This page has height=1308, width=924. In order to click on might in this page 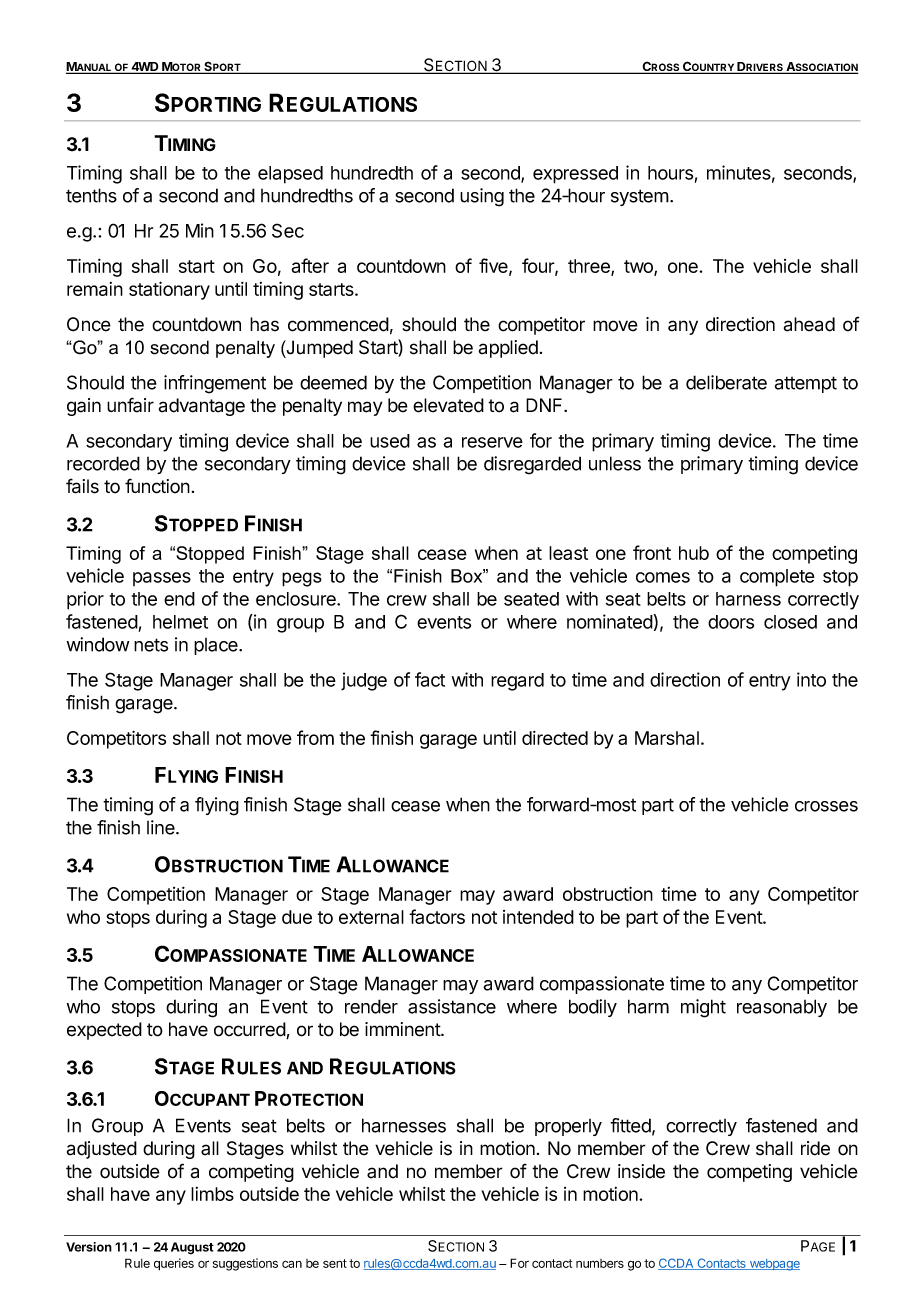, I will do `click(703, 1008)`.
